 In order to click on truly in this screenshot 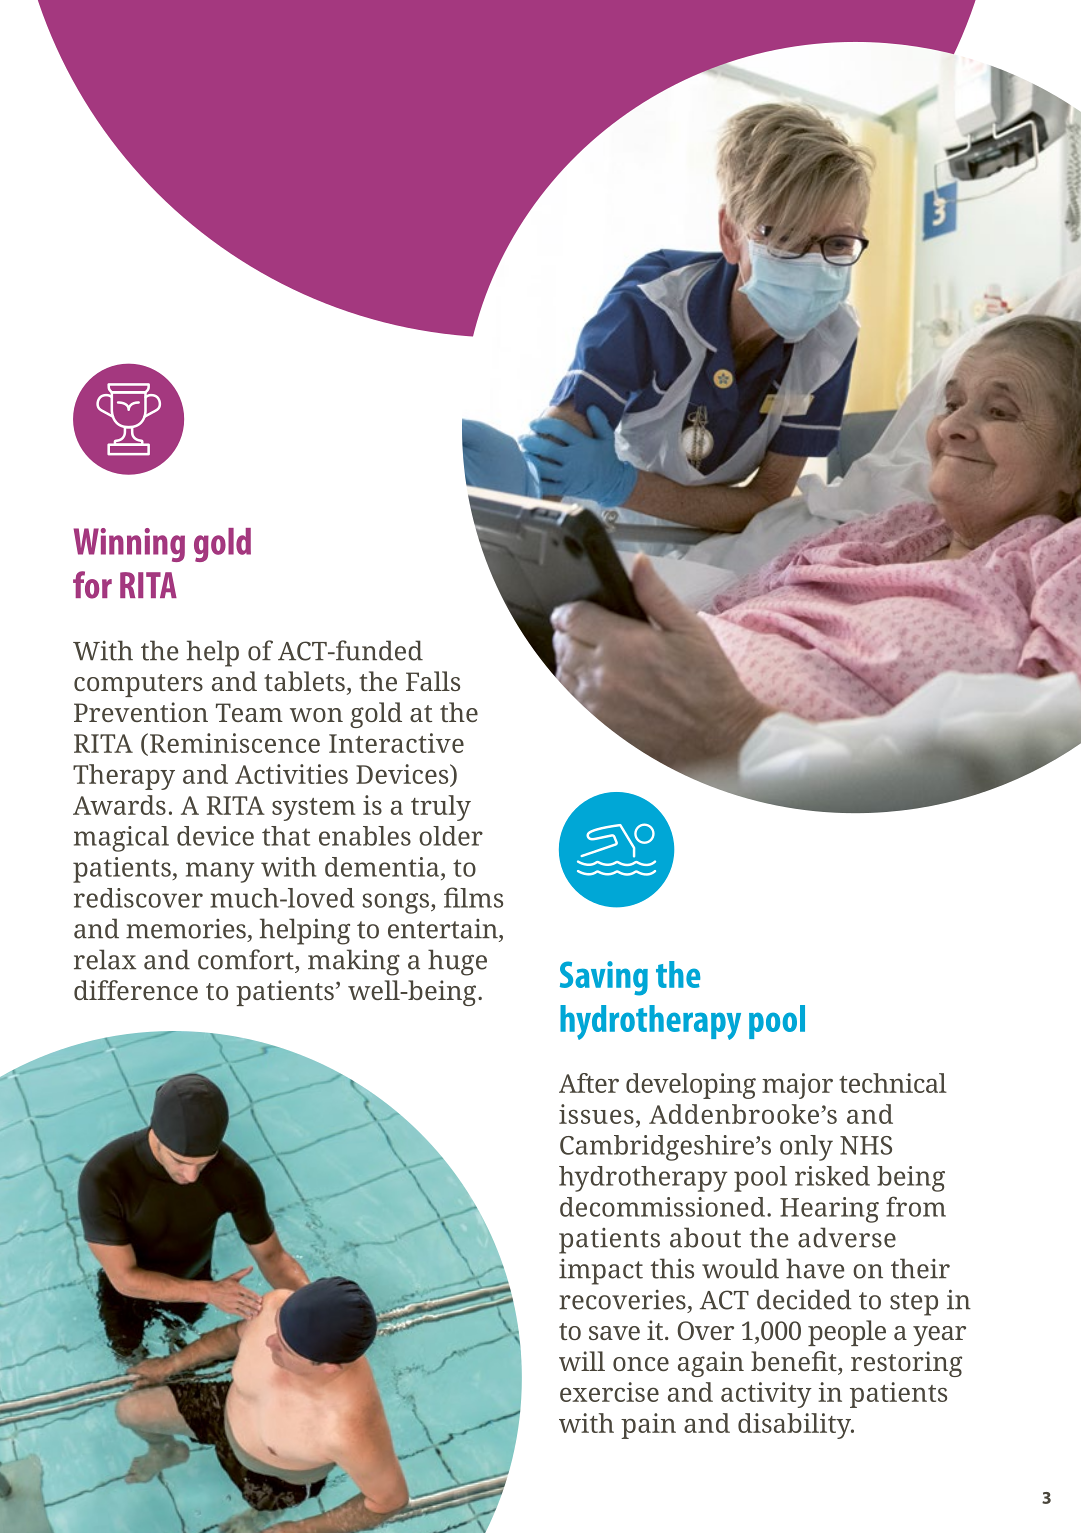, I will do `click(441, 808)`.
